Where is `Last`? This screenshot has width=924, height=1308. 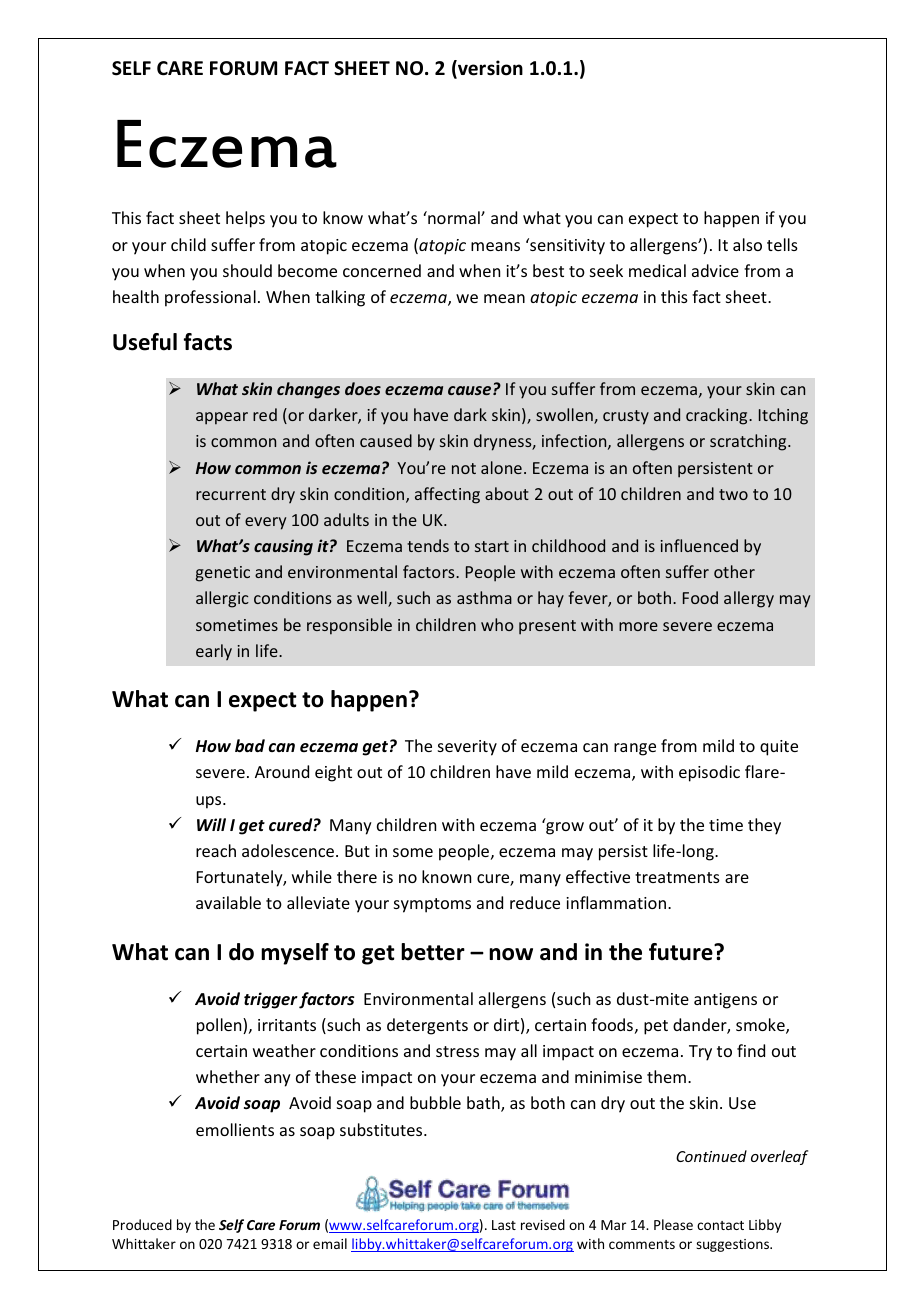 Last is located at coordinates (504, 1225).
